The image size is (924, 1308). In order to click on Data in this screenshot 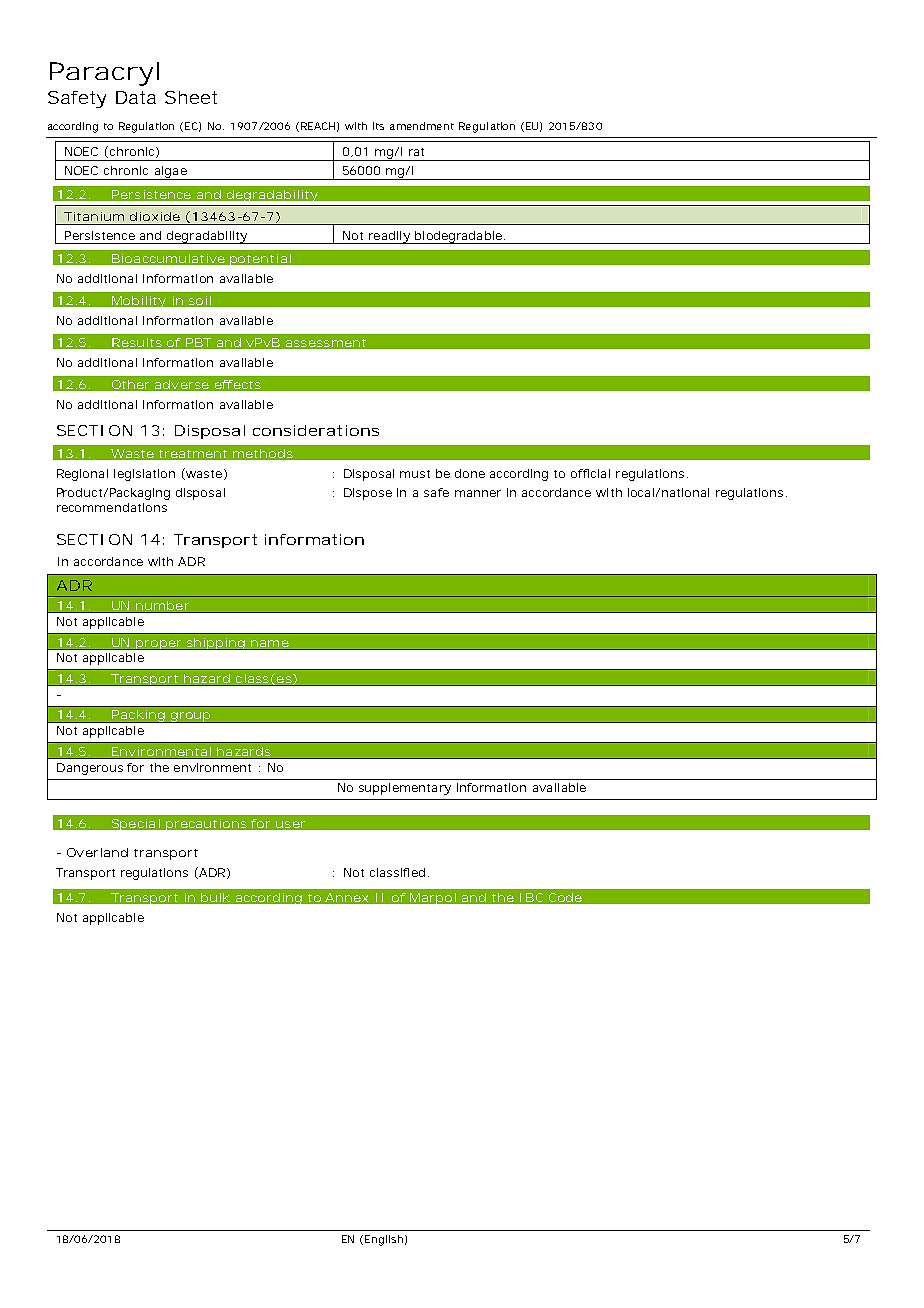, I will do `click(136, 97)`.
